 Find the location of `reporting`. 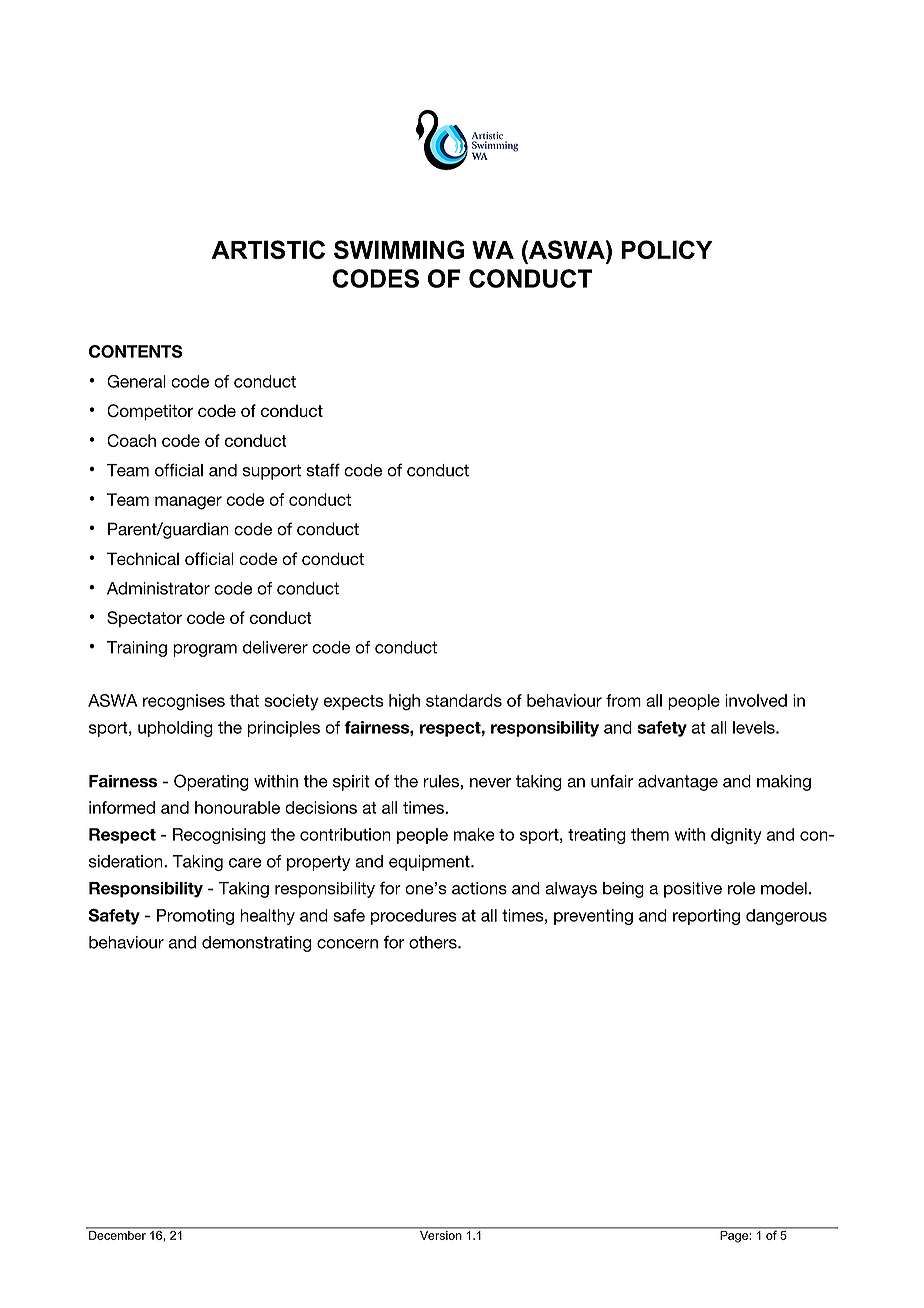

reporting is located at coordinates (706, 917).
